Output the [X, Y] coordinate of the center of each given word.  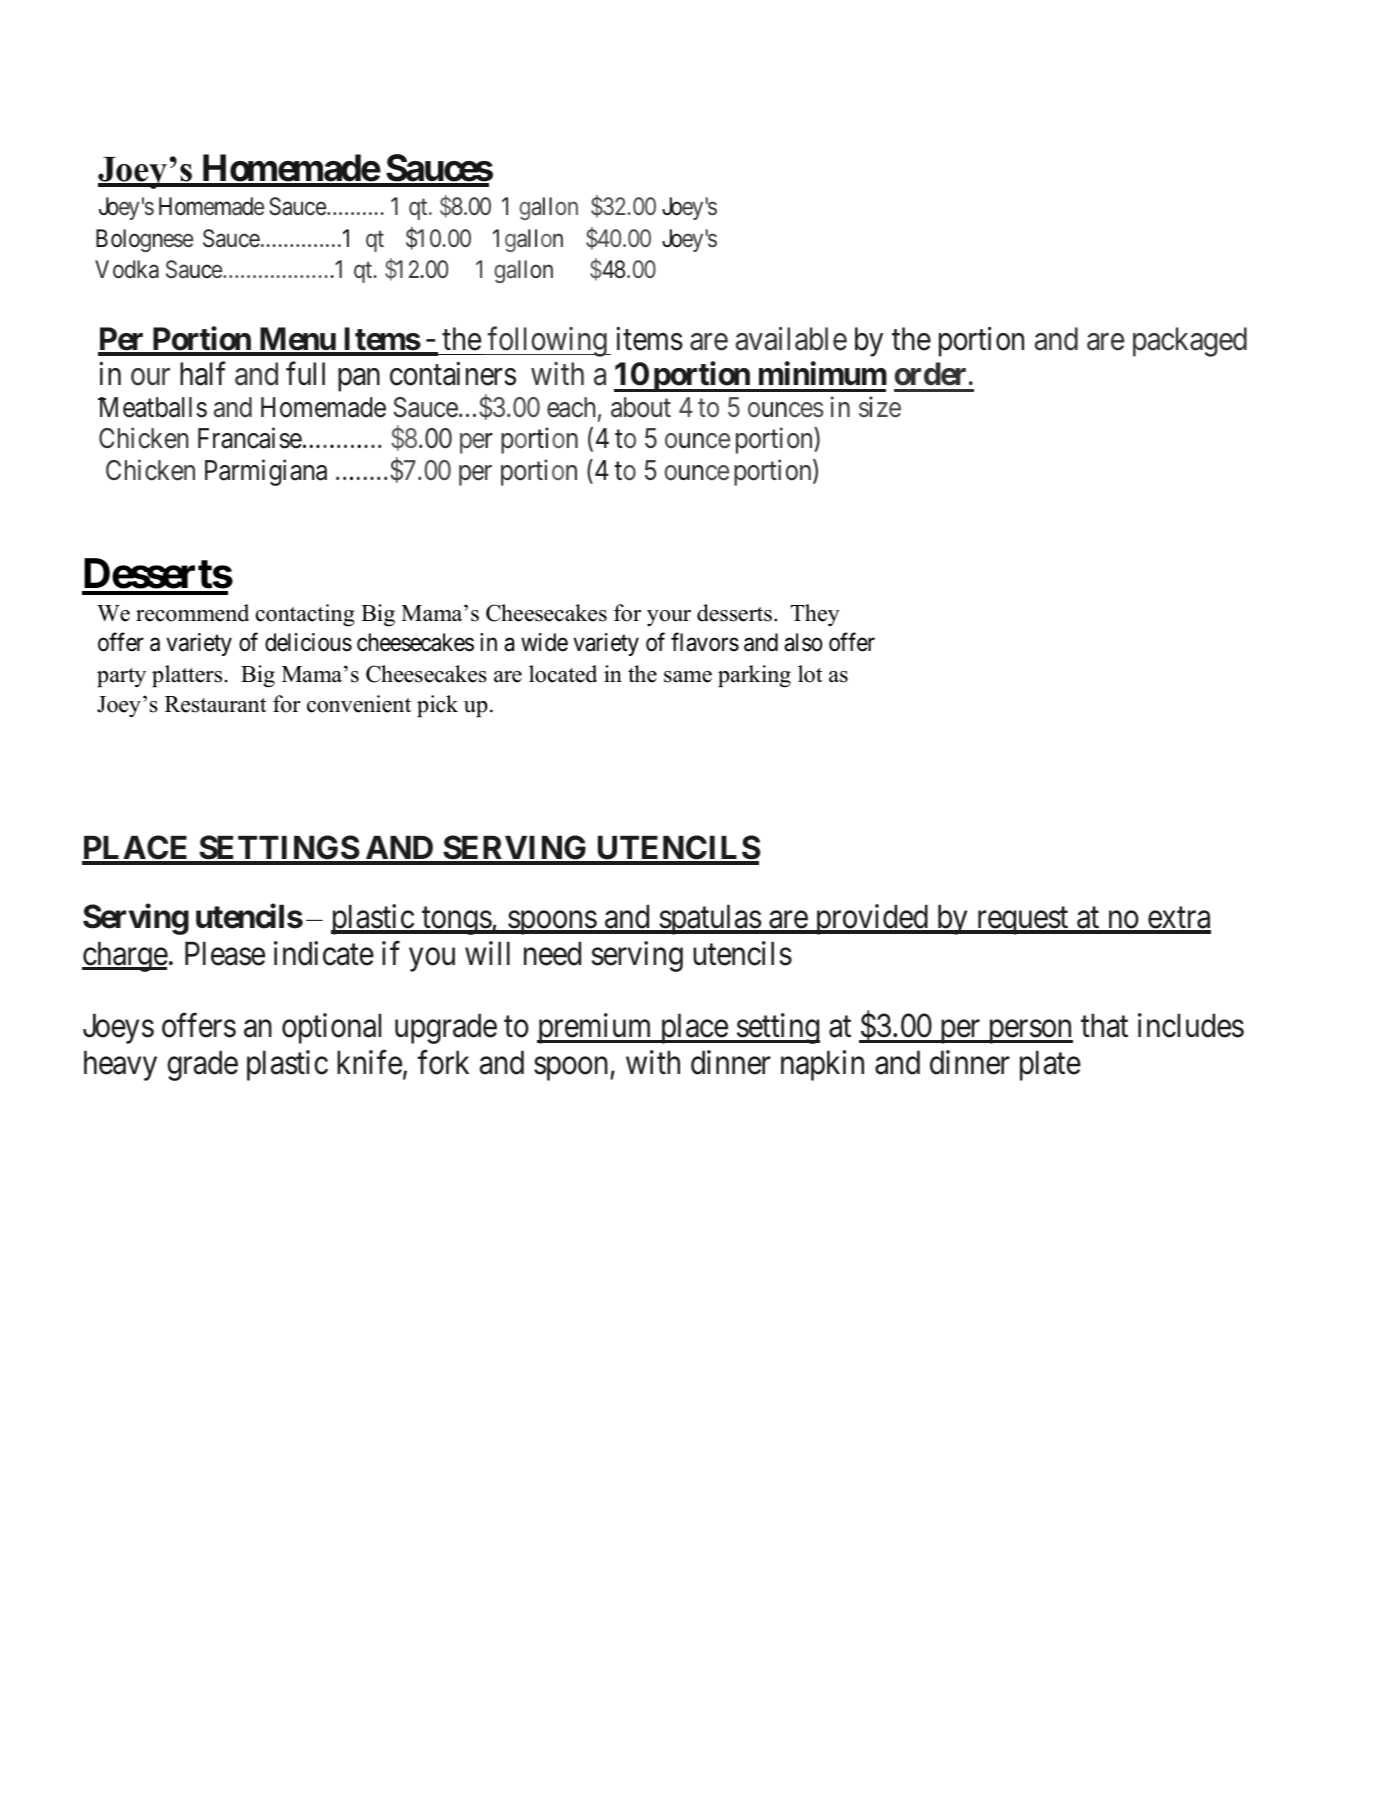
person [1029, 1032]
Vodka [127, 269]
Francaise [250, 438]
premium [596, 1029]
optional [331, 1029]
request [1022, 921]
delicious [308, 642]
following [547, 342]
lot [810, 674]
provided [871, 919]
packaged [1190, 342]
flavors [705, 642]
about [641, 407]
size [880, 407]
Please [225, 954]
